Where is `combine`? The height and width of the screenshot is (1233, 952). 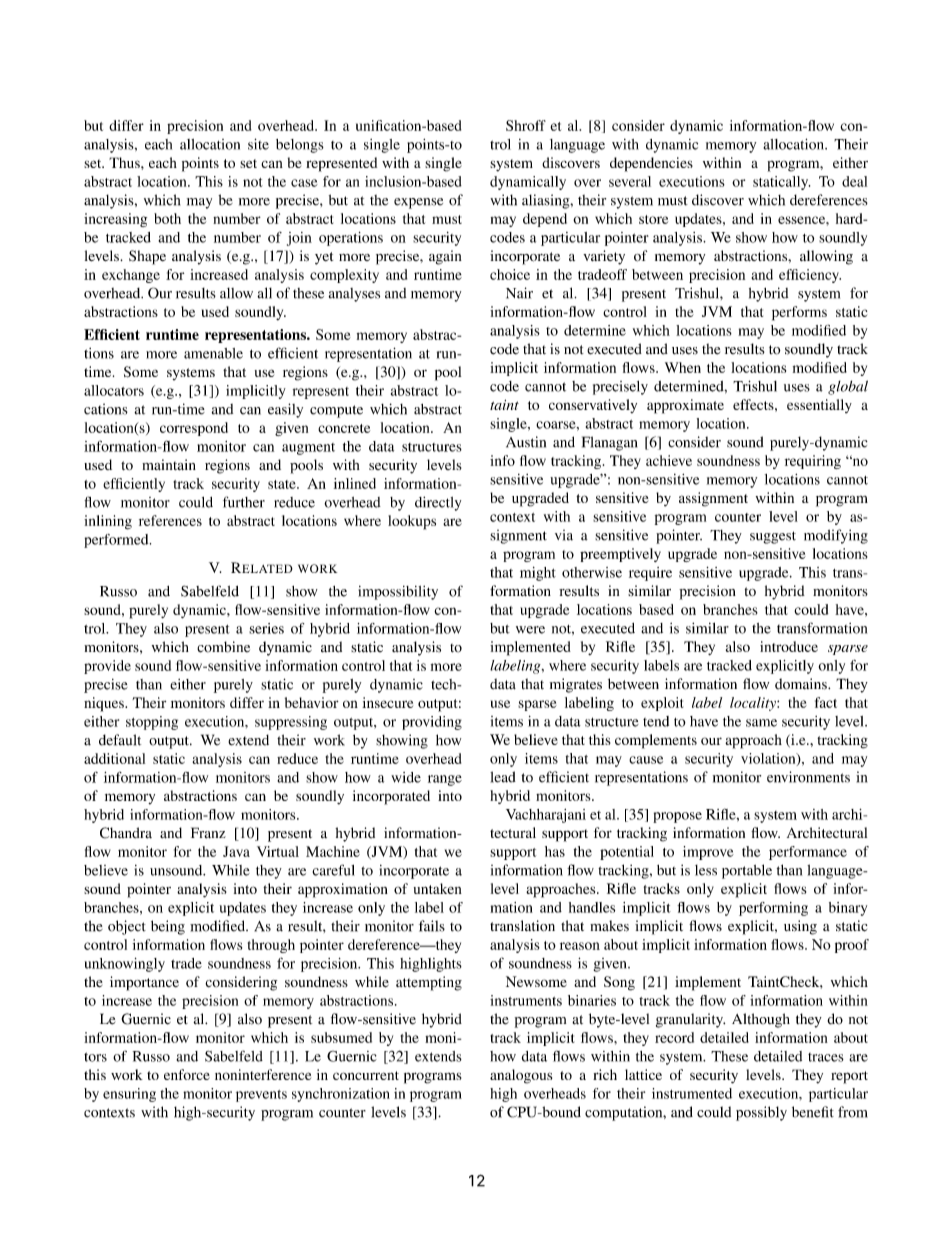 combine is located at coordinates (223, 647).
